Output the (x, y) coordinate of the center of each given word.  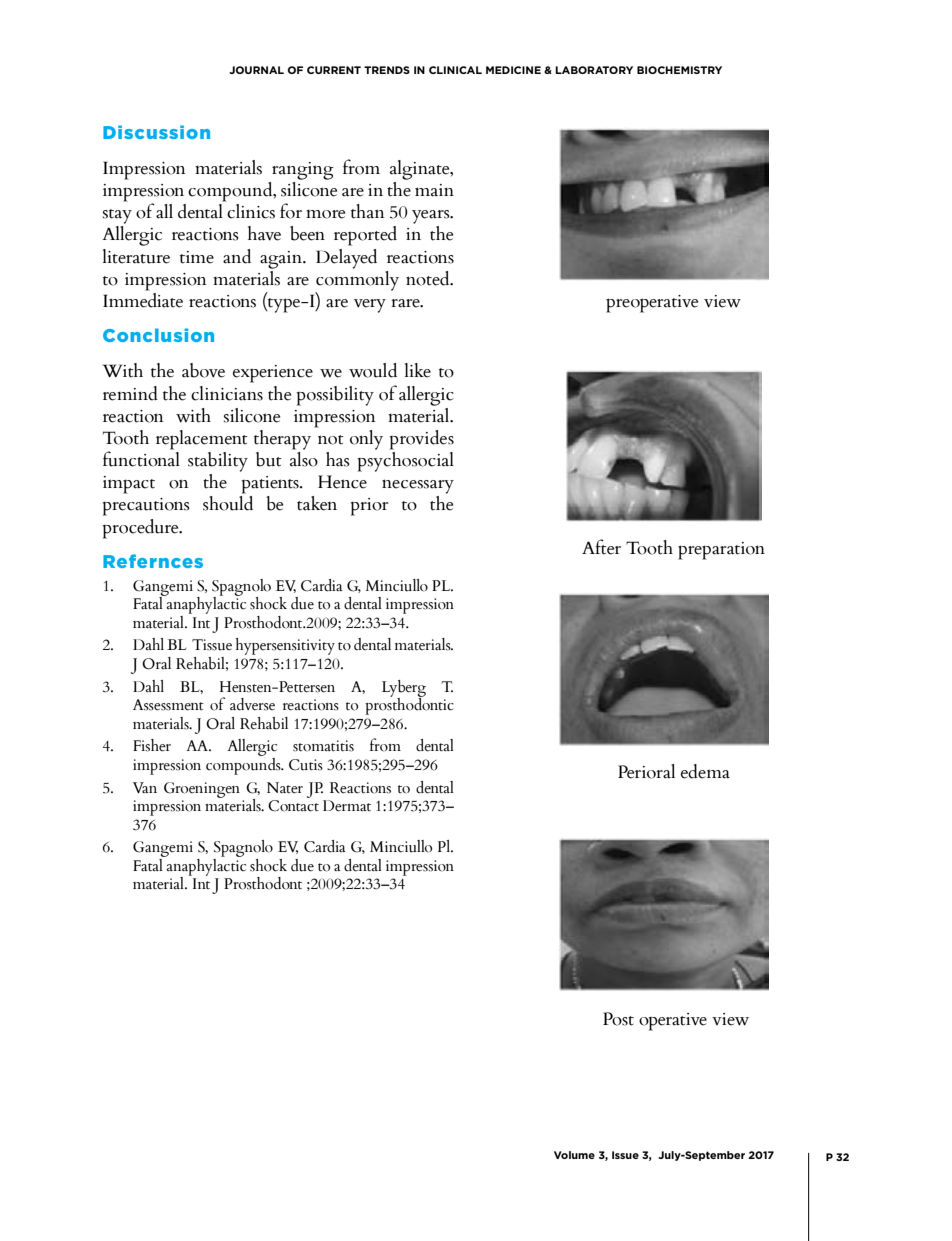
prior (370, 507)
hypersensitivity (285, 646)
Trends (387, 70)
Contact (293, 806)
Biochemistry (679, 70)
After (601, 547)
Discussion (156, 132)
